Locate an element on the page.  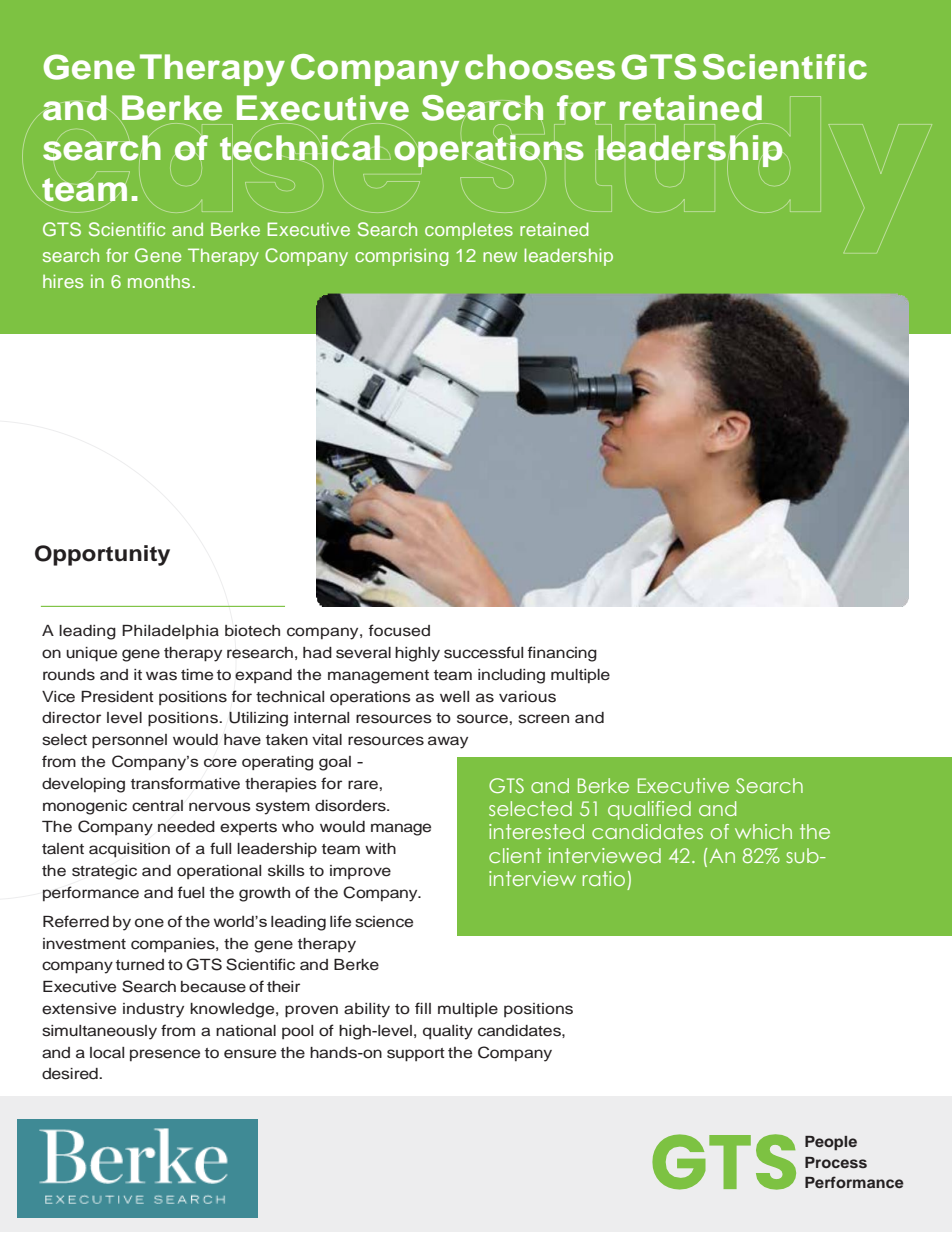
which is located at coordinates (763, 831).
